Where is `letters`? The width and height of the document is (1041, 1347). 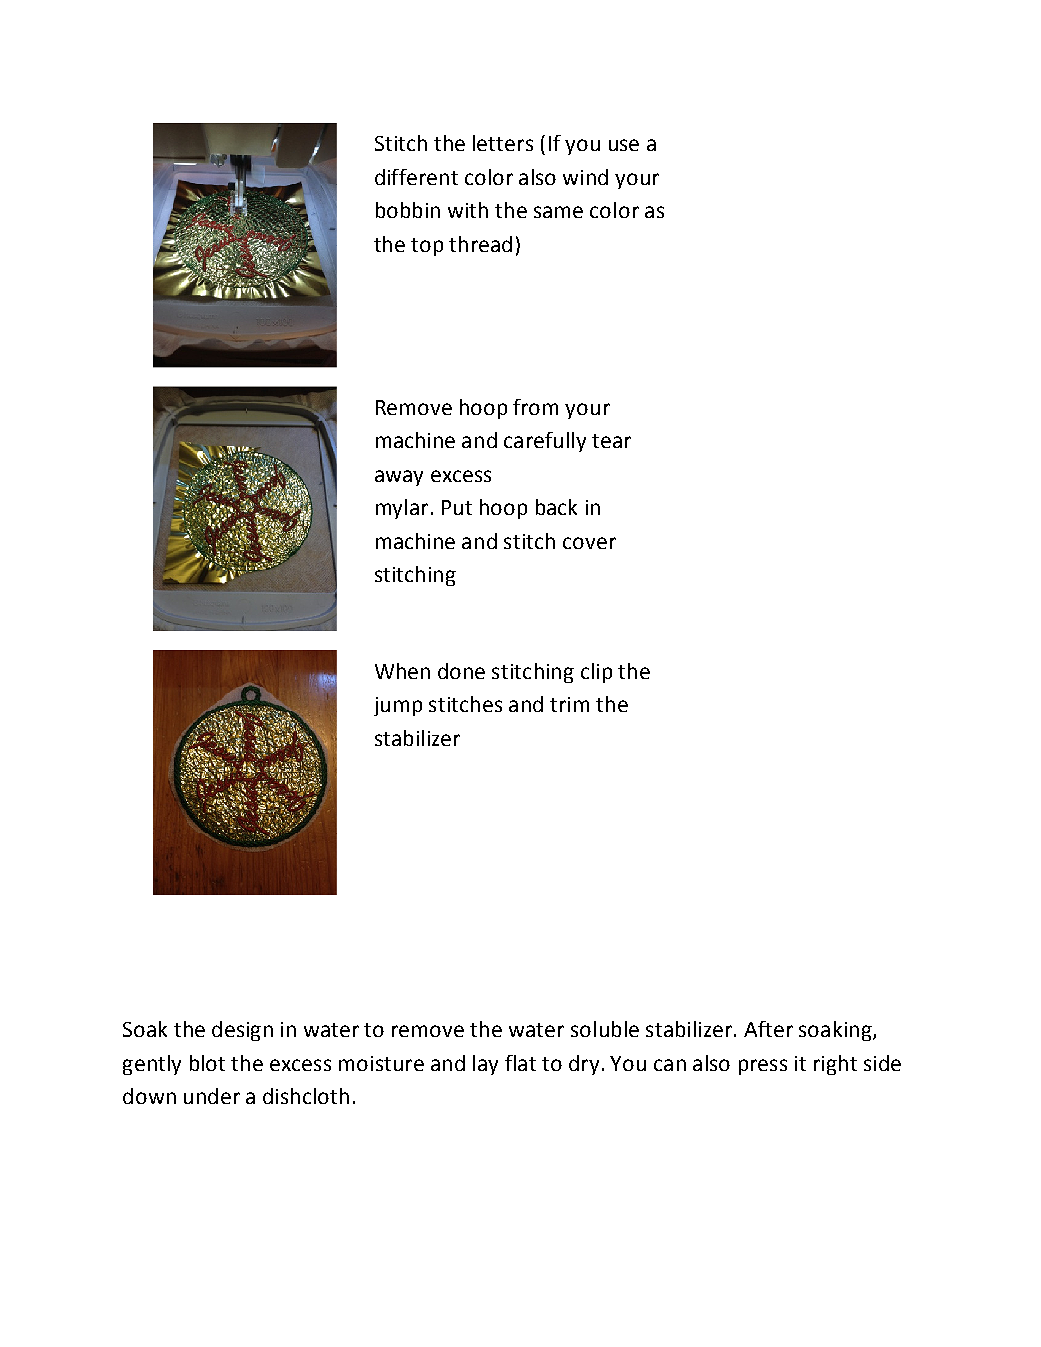
letters is located at coordinates (503, 143).
